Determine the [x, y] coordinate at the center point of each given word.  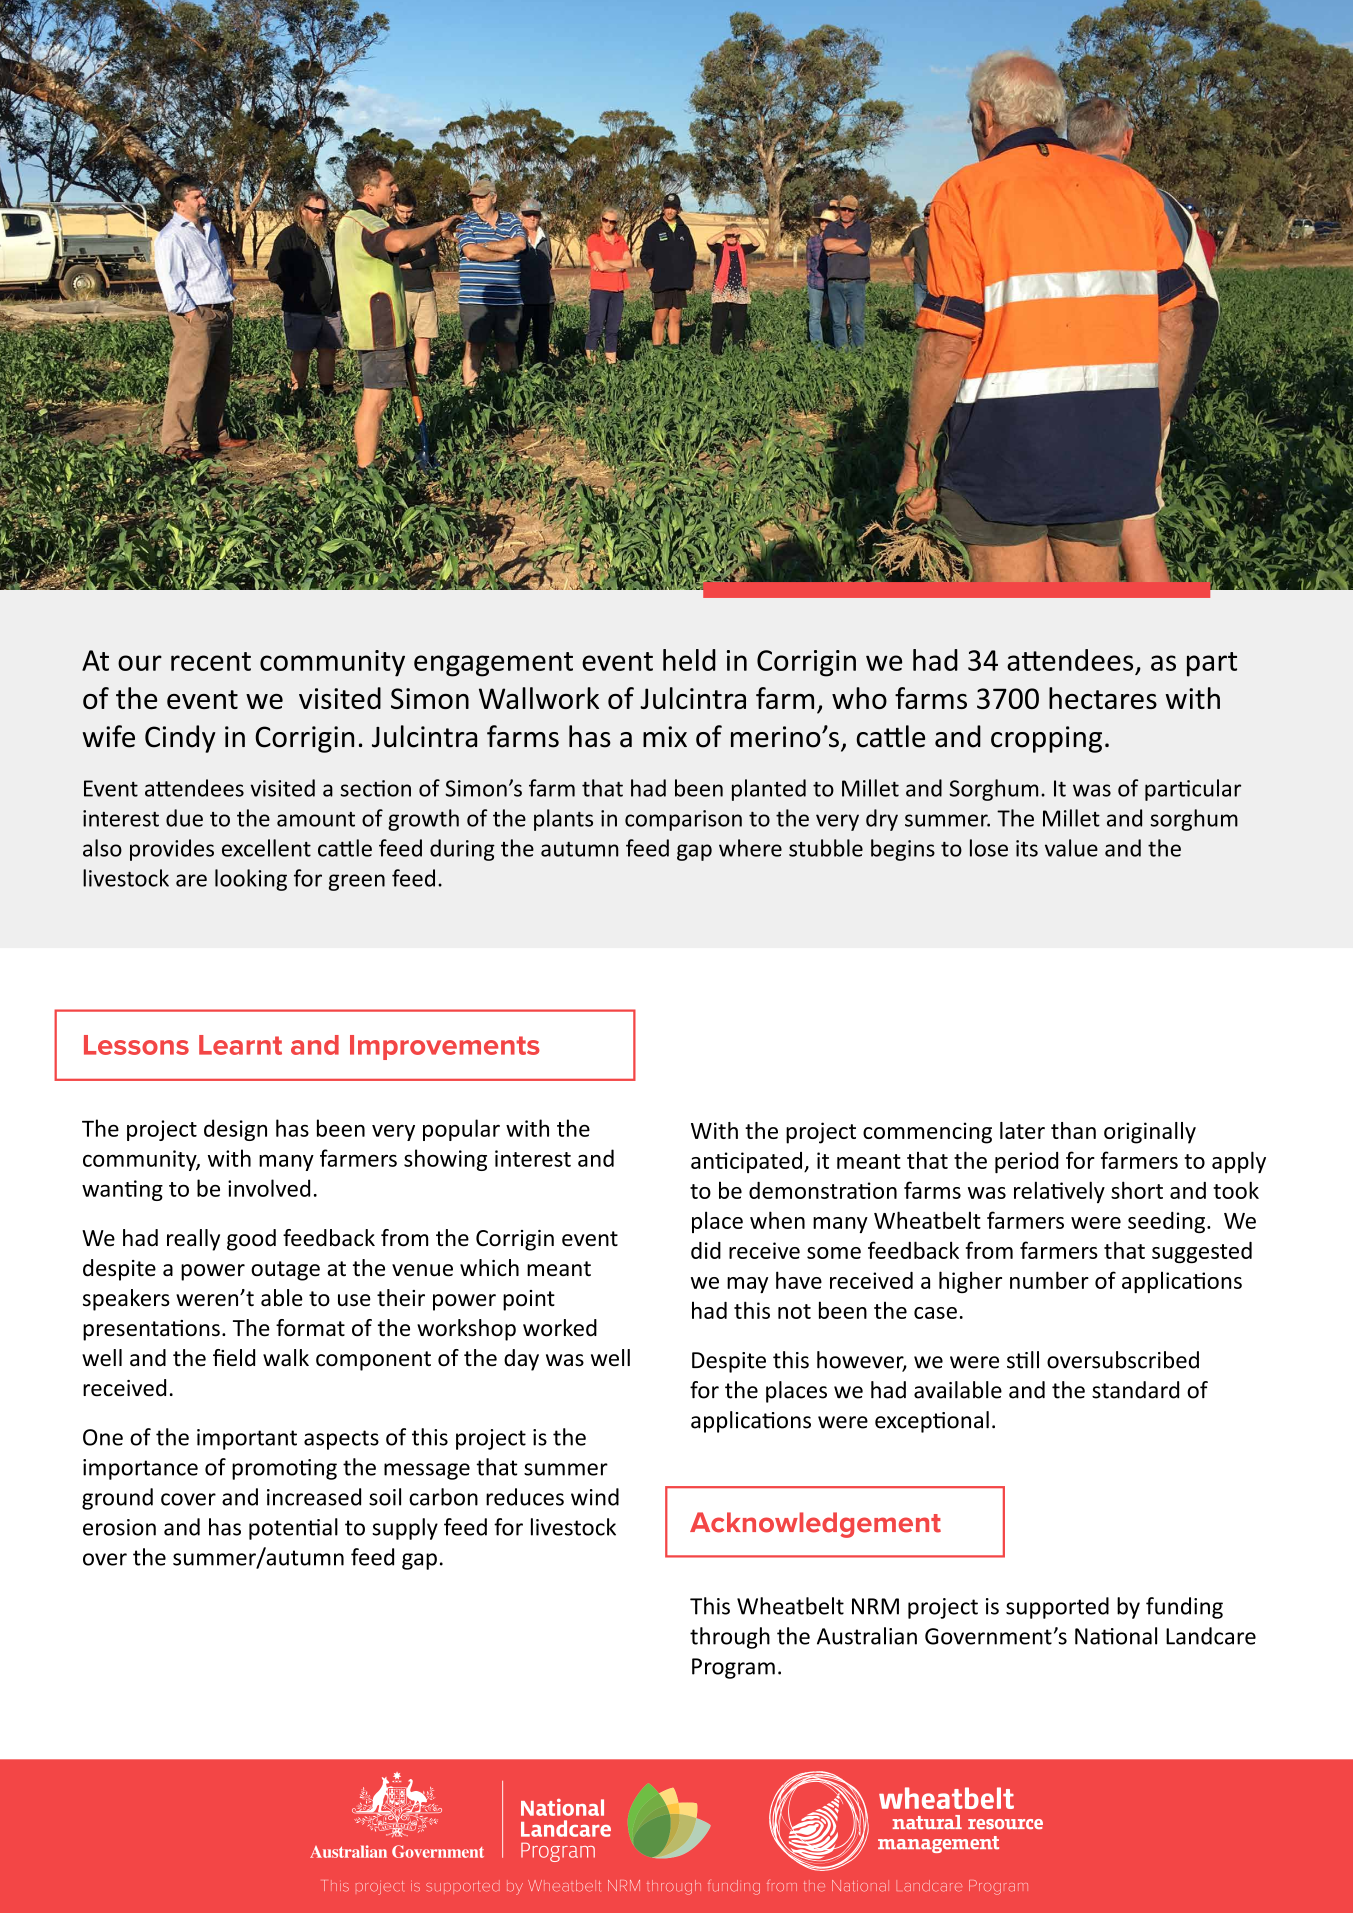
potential [293, 1529]
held [689, 660]
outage [285, 1271]
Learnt [240, 1045]
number [1049, 1280]
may [747, 1285]
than [1073, 1130]
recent [211, 661]
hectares [1103, 698]
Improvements [445, 1047]
